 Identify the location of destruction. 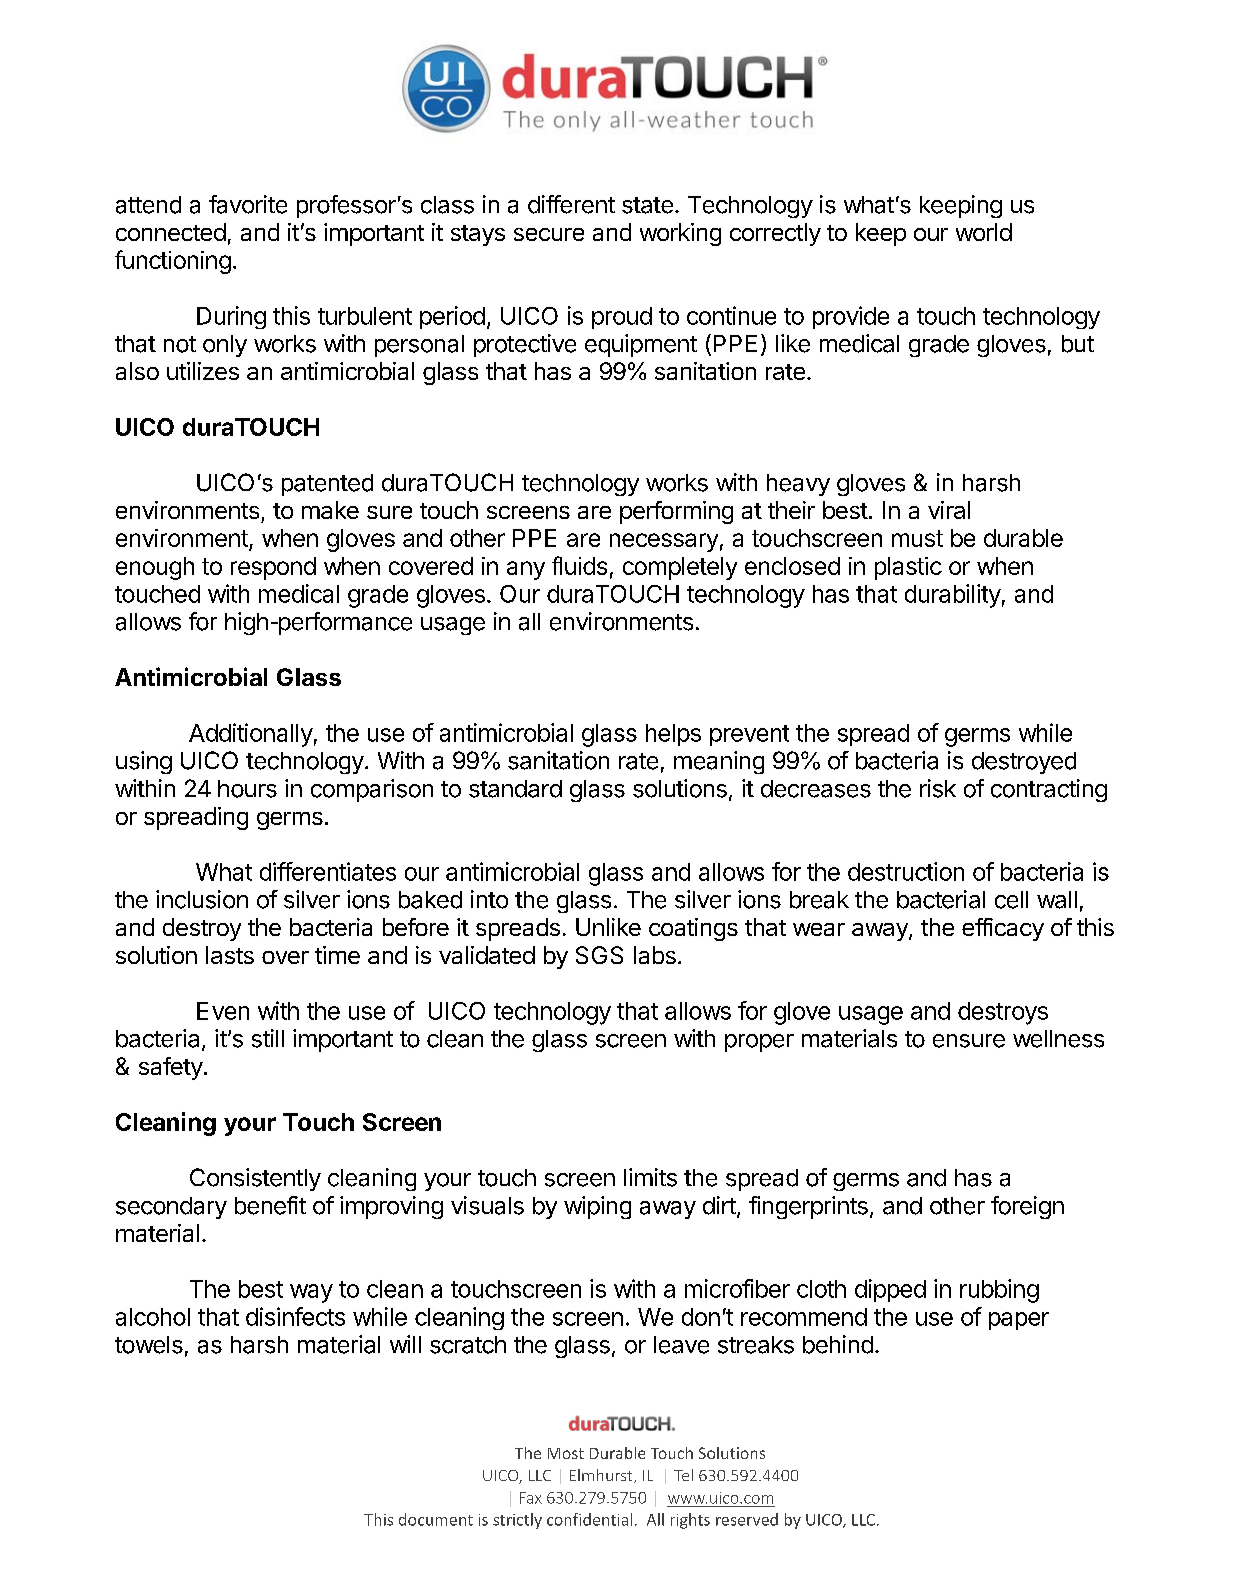
(906, 871).
